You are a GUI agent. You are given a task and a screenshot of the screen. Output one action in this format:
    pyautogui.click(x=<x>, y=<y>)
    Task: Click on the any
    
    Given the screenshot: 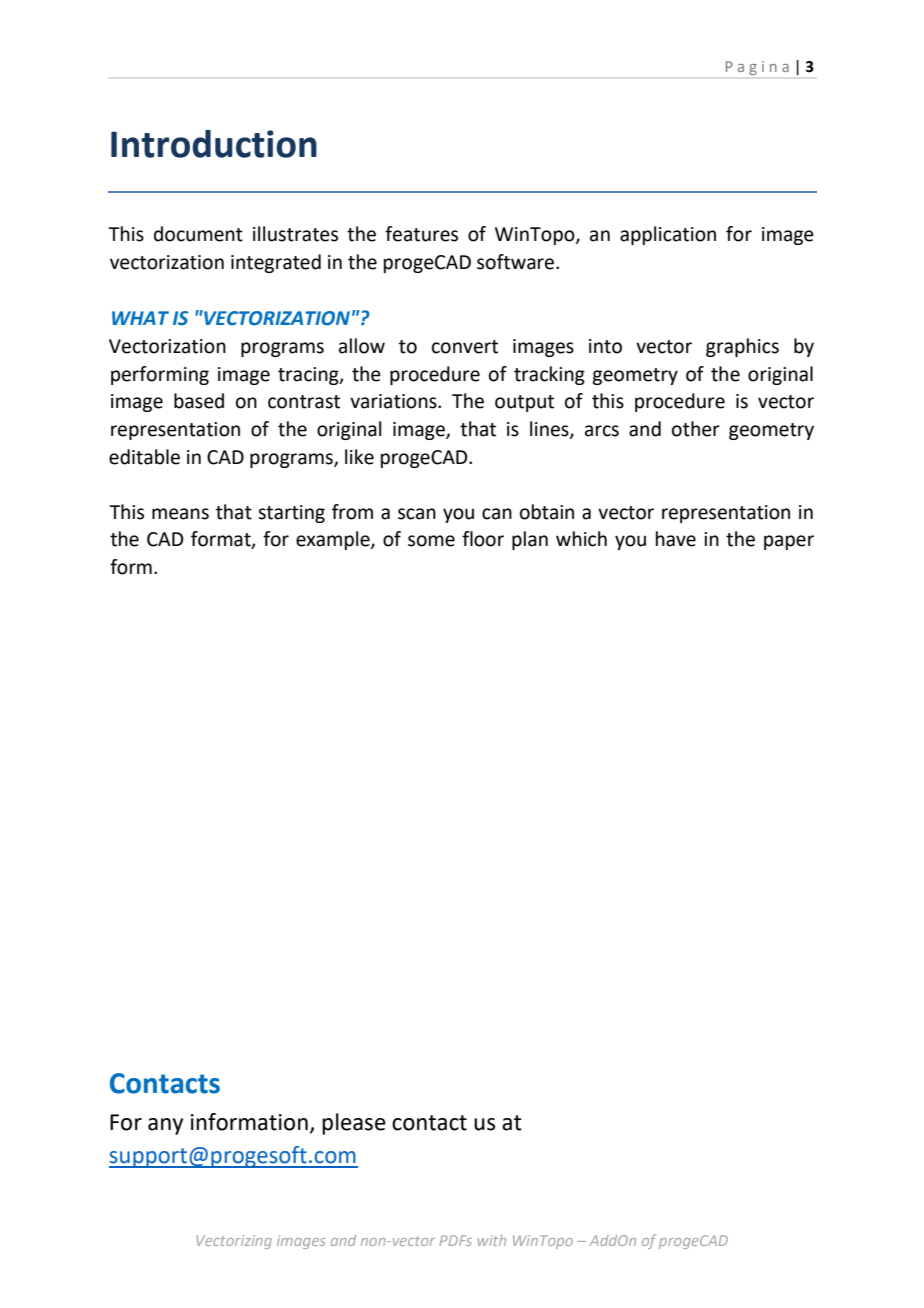 What is the action you would take?
    pyautogui.click(x=165, y=1126)
